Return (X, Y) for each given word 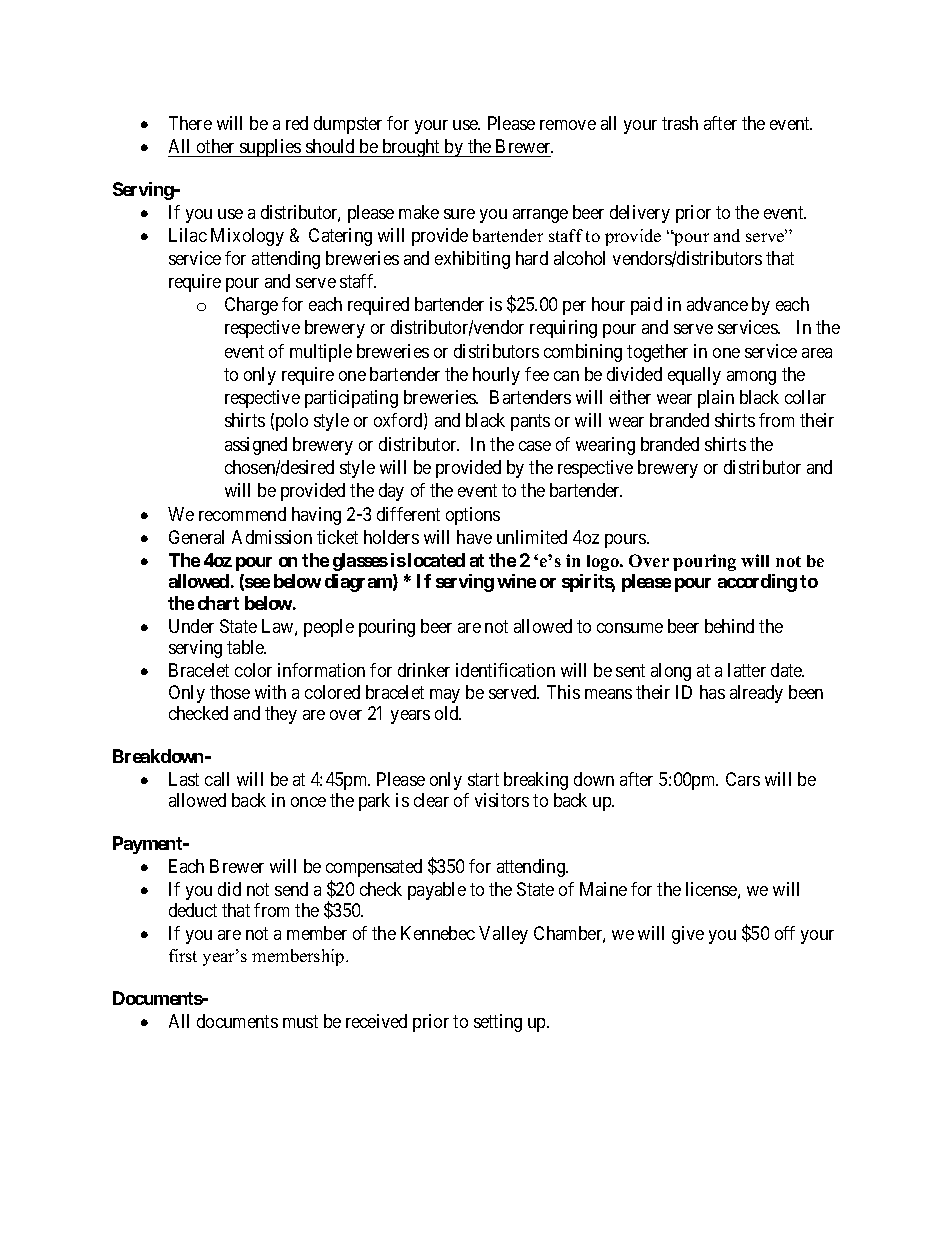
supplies (270, 148)
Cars (743, 779)
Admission (272, 537)
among (751, 378)
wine (516, 581)
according (757, 583)
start (483, 779)
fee (537, 374)
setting (498, 1023)
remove (568, 125)
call (217, 779)
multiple (321, 353)
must (300, 1021)
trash (680, 123)
